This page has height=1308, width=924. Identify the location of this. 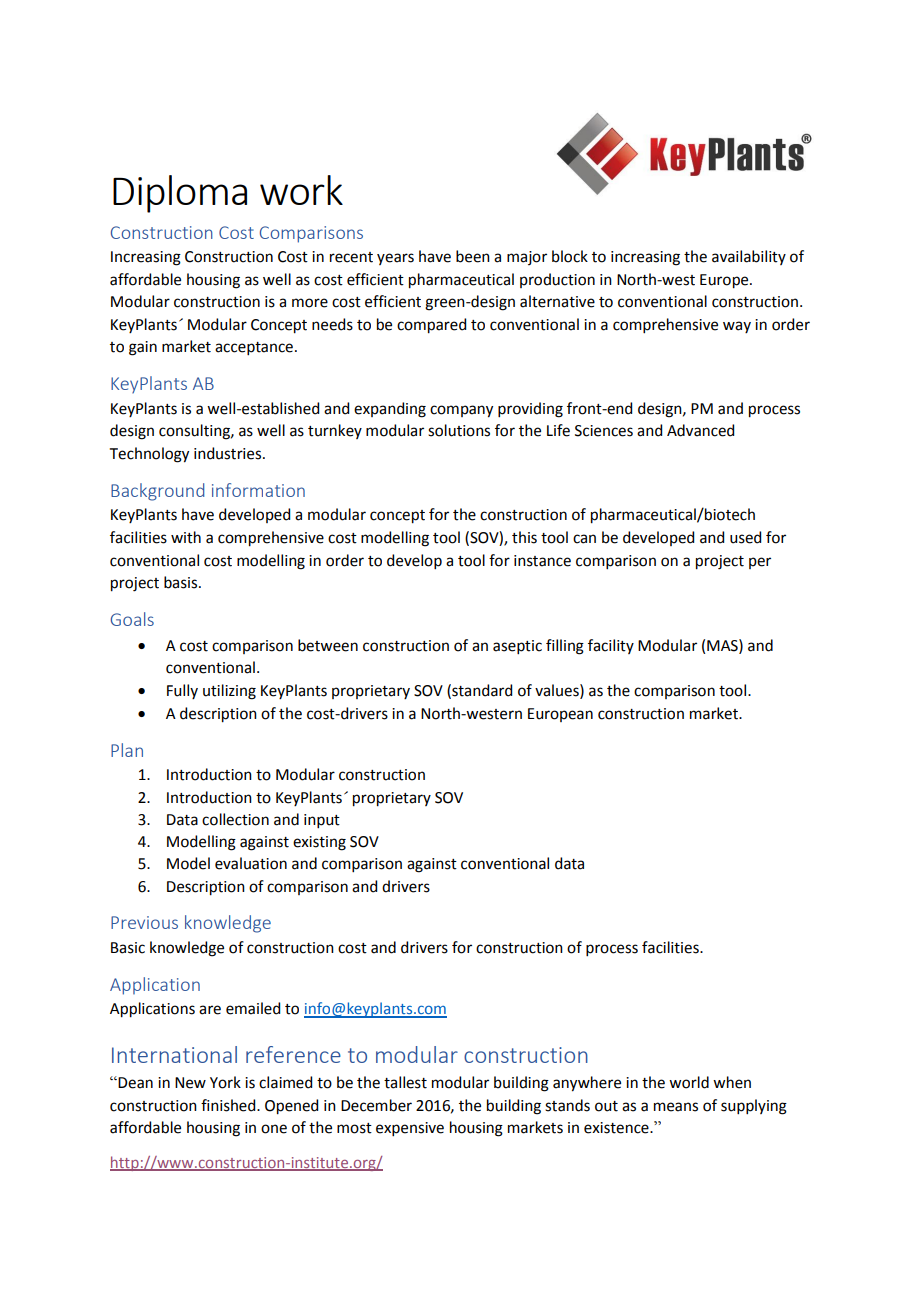
(524, 537).
